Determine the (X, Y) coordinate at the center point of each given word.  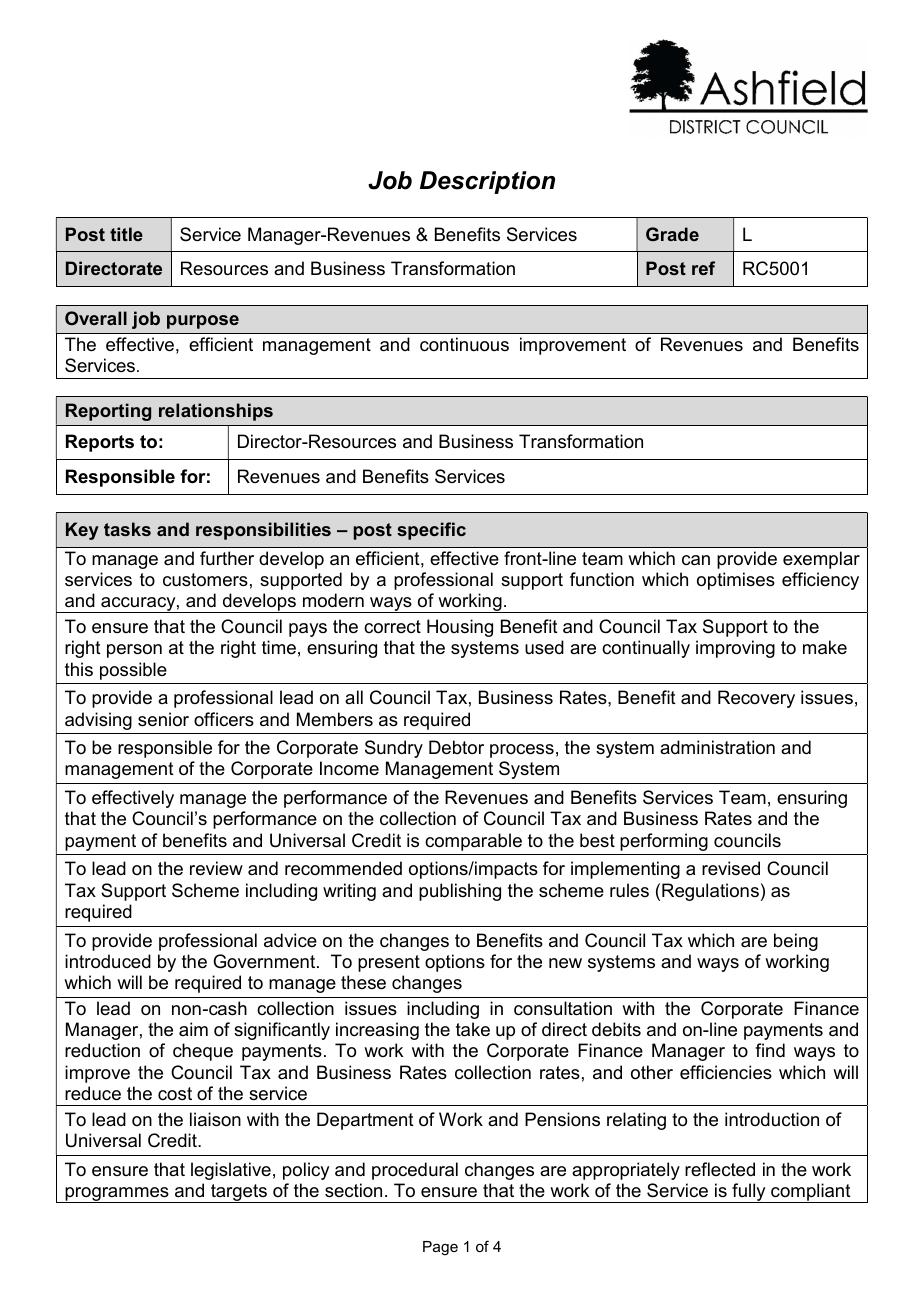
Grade (672, 234)
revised (731, 868)
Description (487, 182)
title (126, 234)
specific (431, 531)
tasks (127, 529)
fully (749, 1193)
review (216, 868)
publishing (460, 892)
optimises (736, 581)
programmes (117, 1195)
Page (440, 1248)
